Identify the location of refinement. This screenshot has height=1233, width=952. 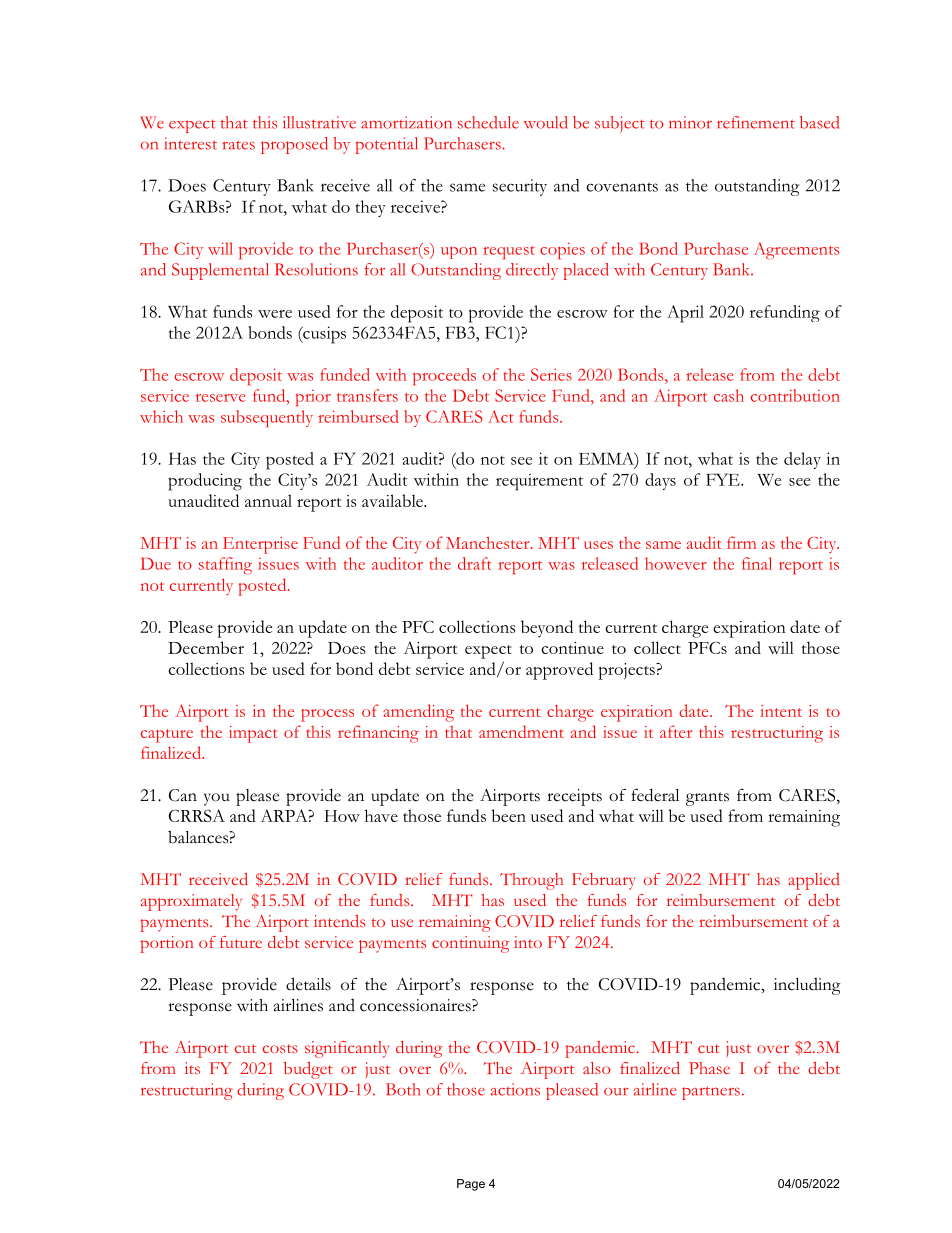
(756, 122).
